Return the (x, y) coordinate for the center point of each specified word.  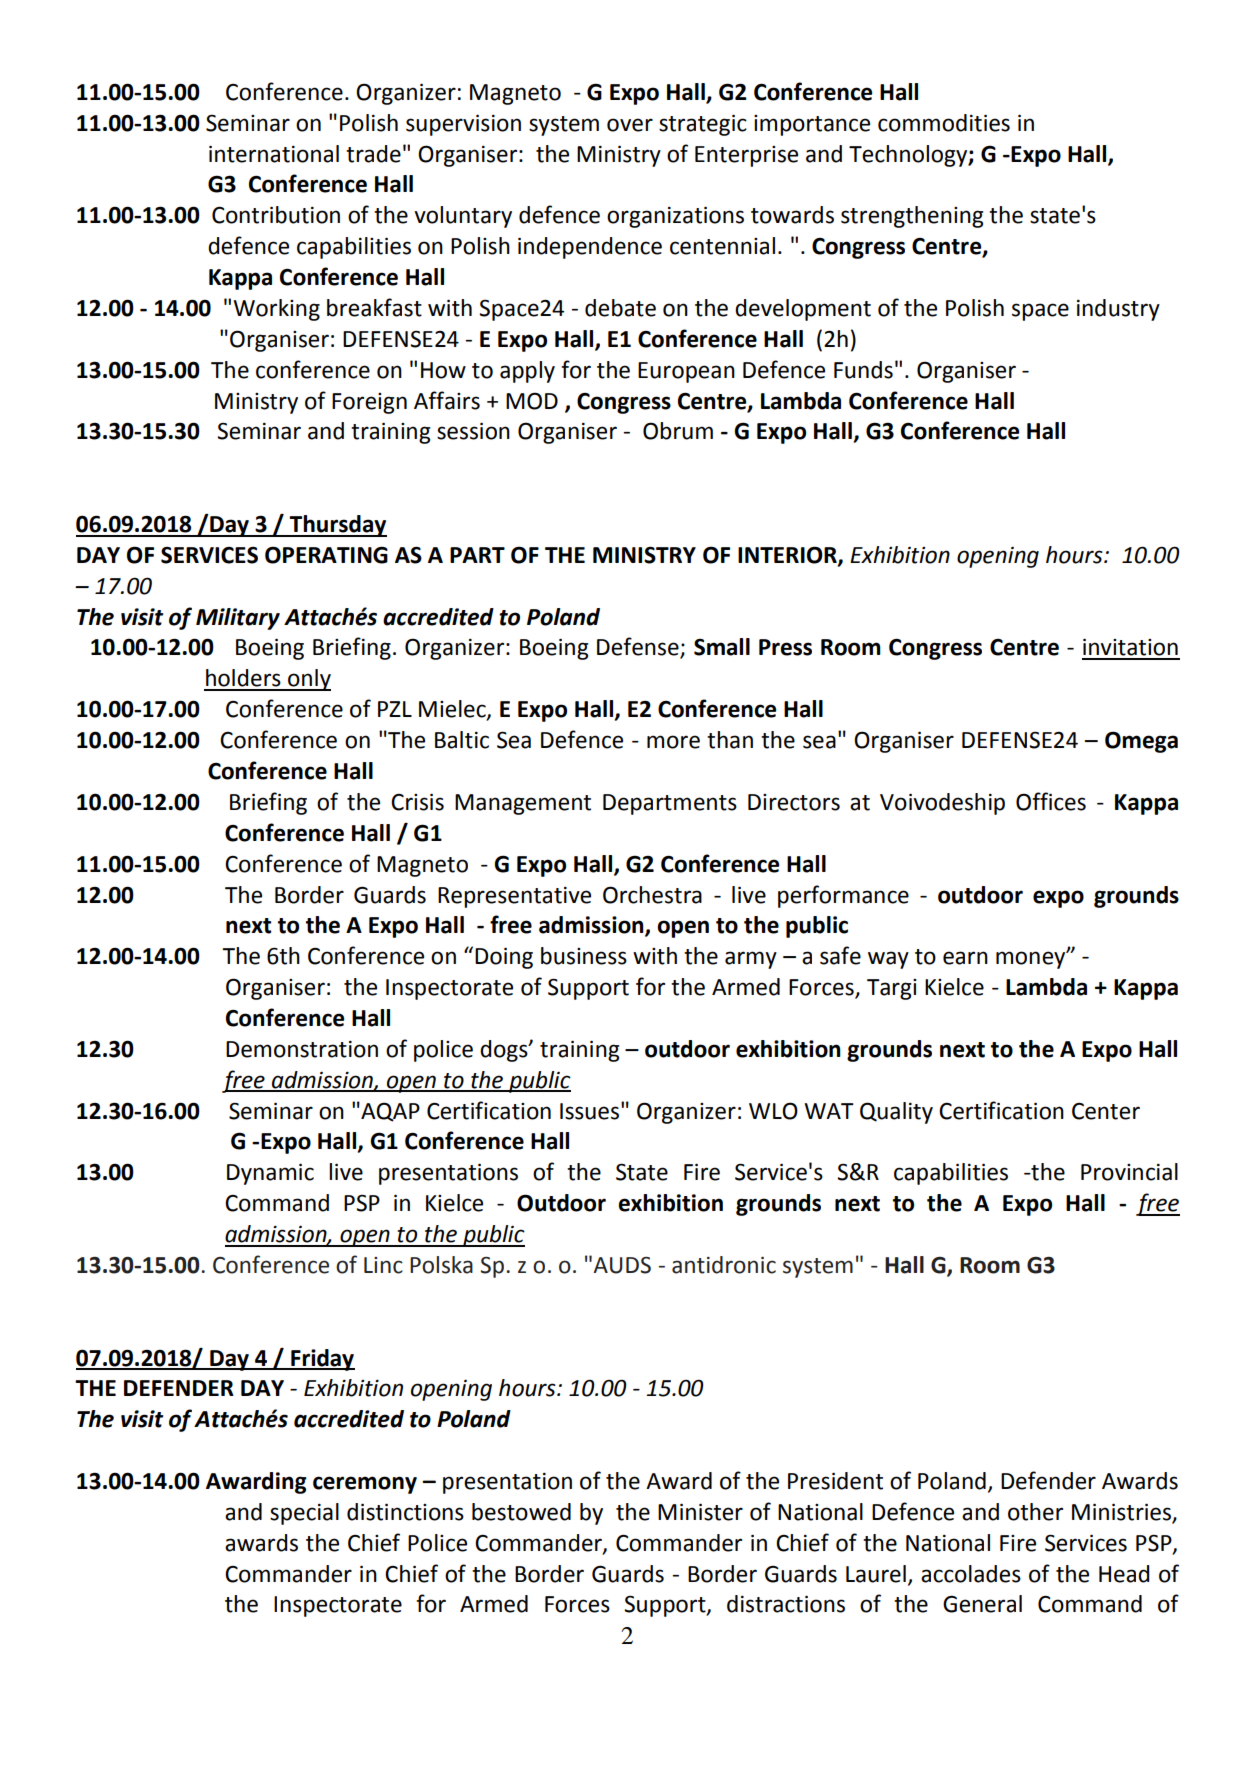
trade (373, 154)
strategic (703, 125)
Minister (700, 1512)
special (304, 1514)
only (308, 680)
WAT (829, 1111)
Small (722, 647)
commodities (944, 123)
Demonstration (302, 1049)
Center (1106, 1111)
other (1035, 1512)
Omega (1141, 742)
